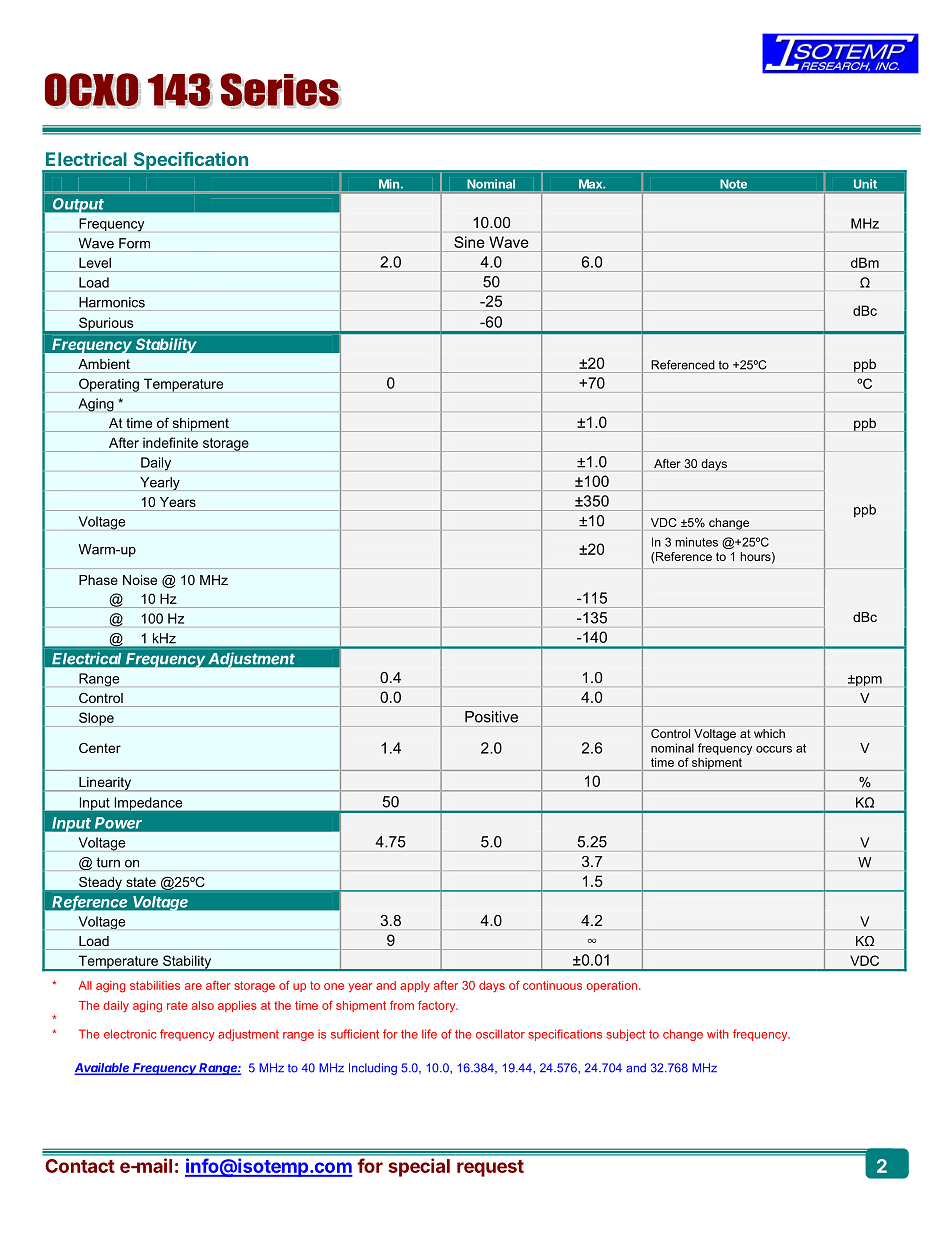 The image size is (952, 1233). What do you see at coordinates (734, 184) in the screenshot?
I see `Note` at bounding box center [734, 184].
